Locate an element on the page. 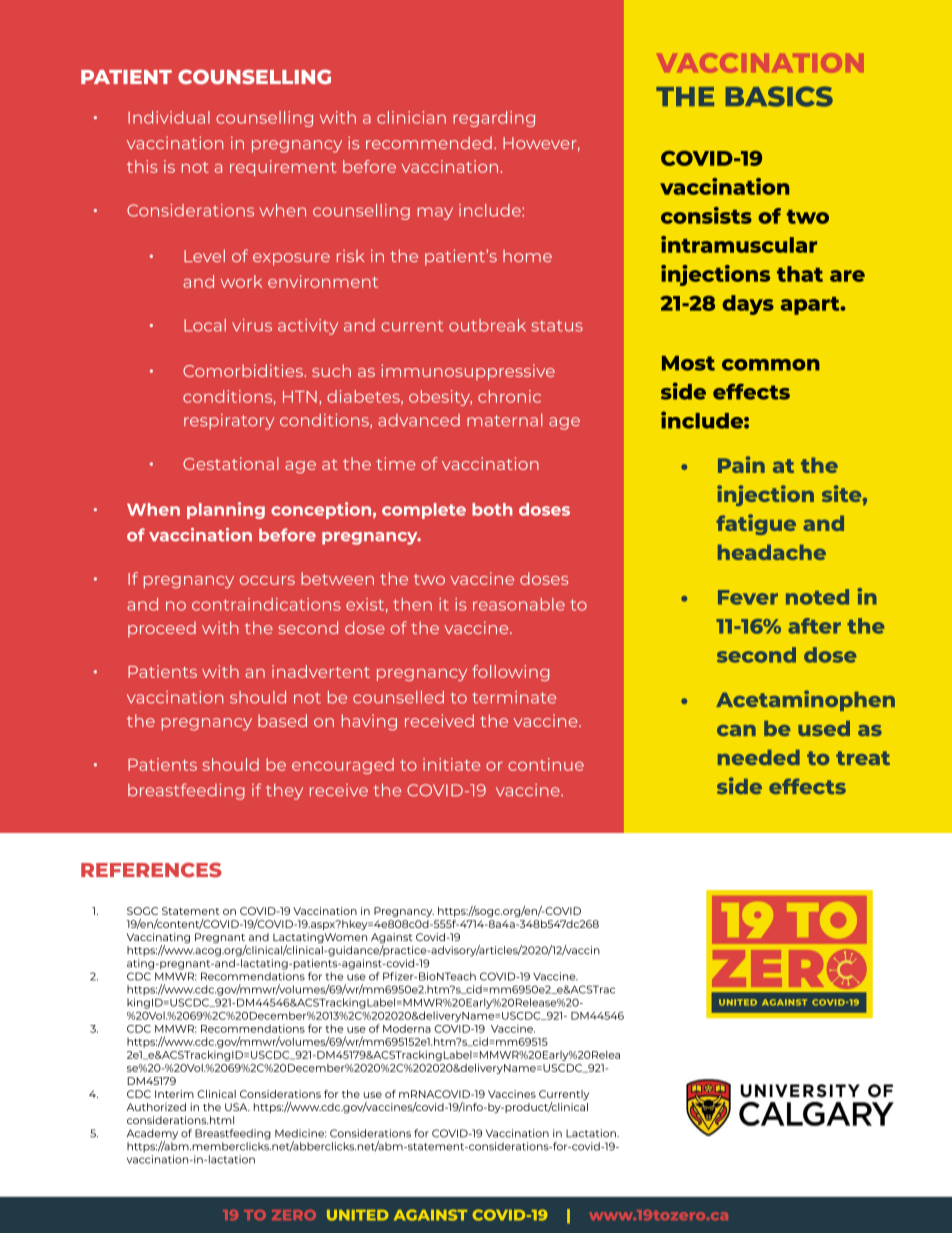 This page has height=1233, width=952. they is located at coordinates (284, 792).
